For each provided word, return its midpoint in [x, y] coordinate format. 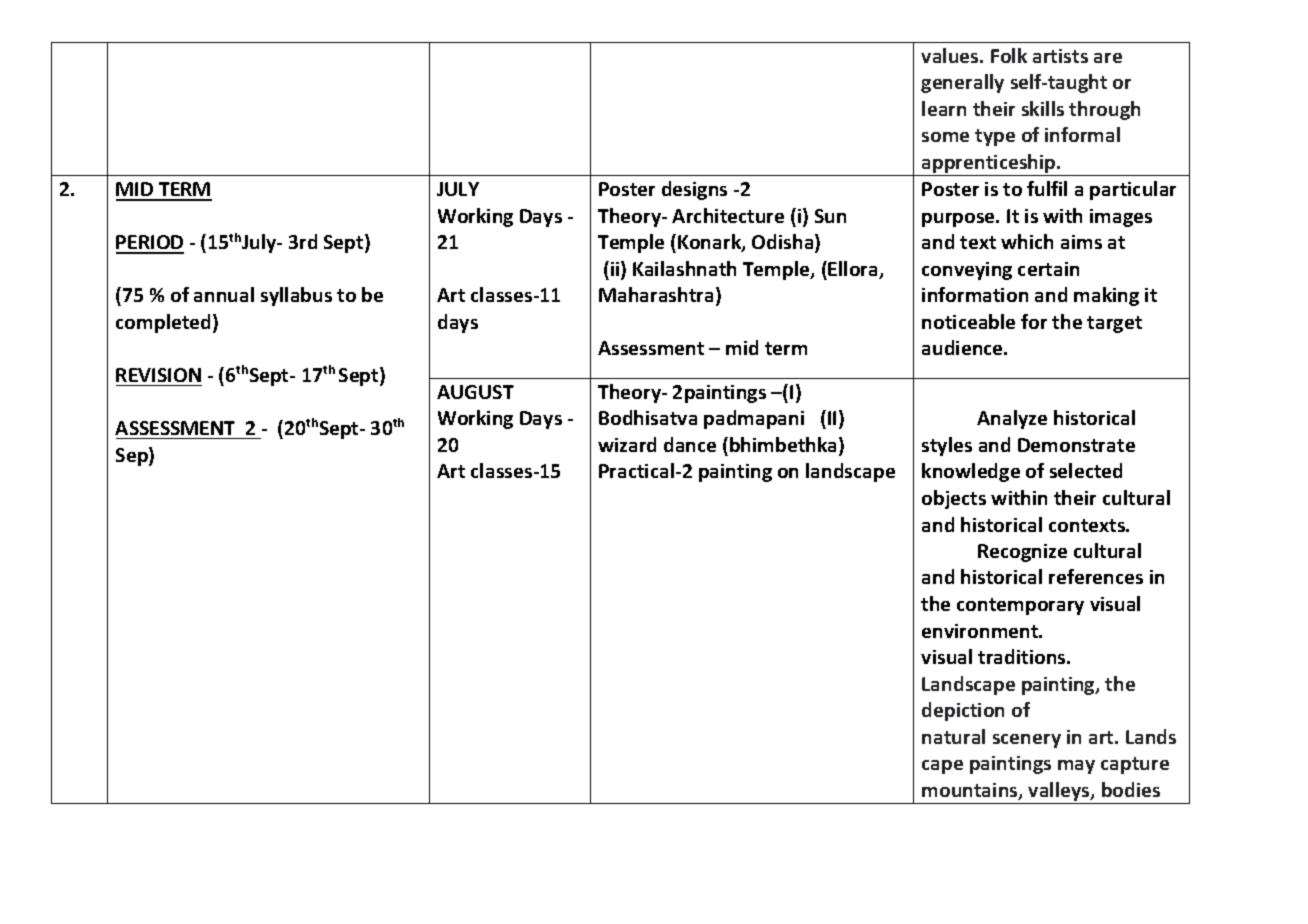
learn [944, 108]
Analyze [1012, 419]
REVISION [158, 375]
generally [962, 83]
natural [953, 736]
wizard [627, 444]
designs [694, 190]
